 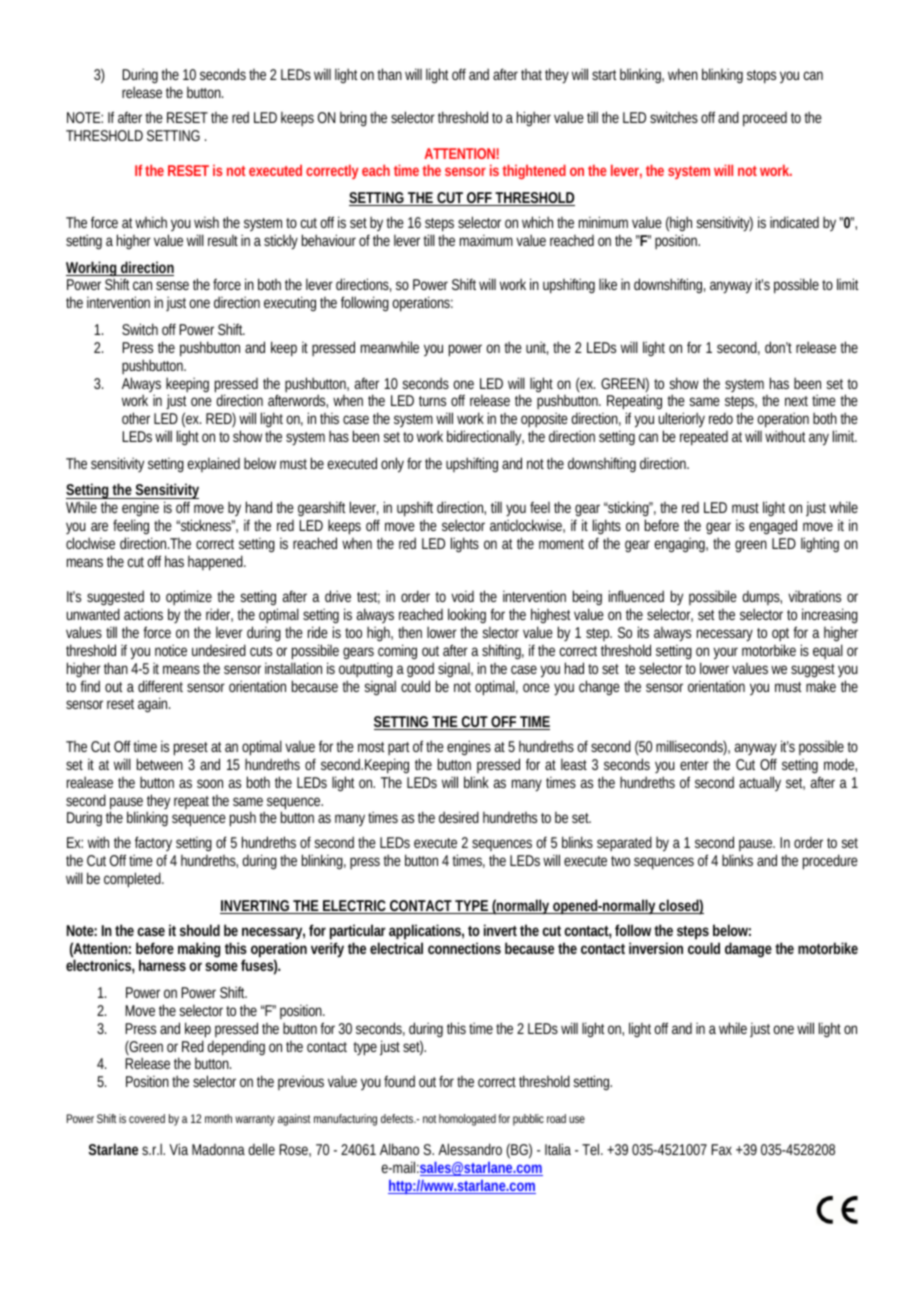 What do you see at coordinates (467, 617) in the screenshot?
I see `looking` at bounding box center [467, 617].
